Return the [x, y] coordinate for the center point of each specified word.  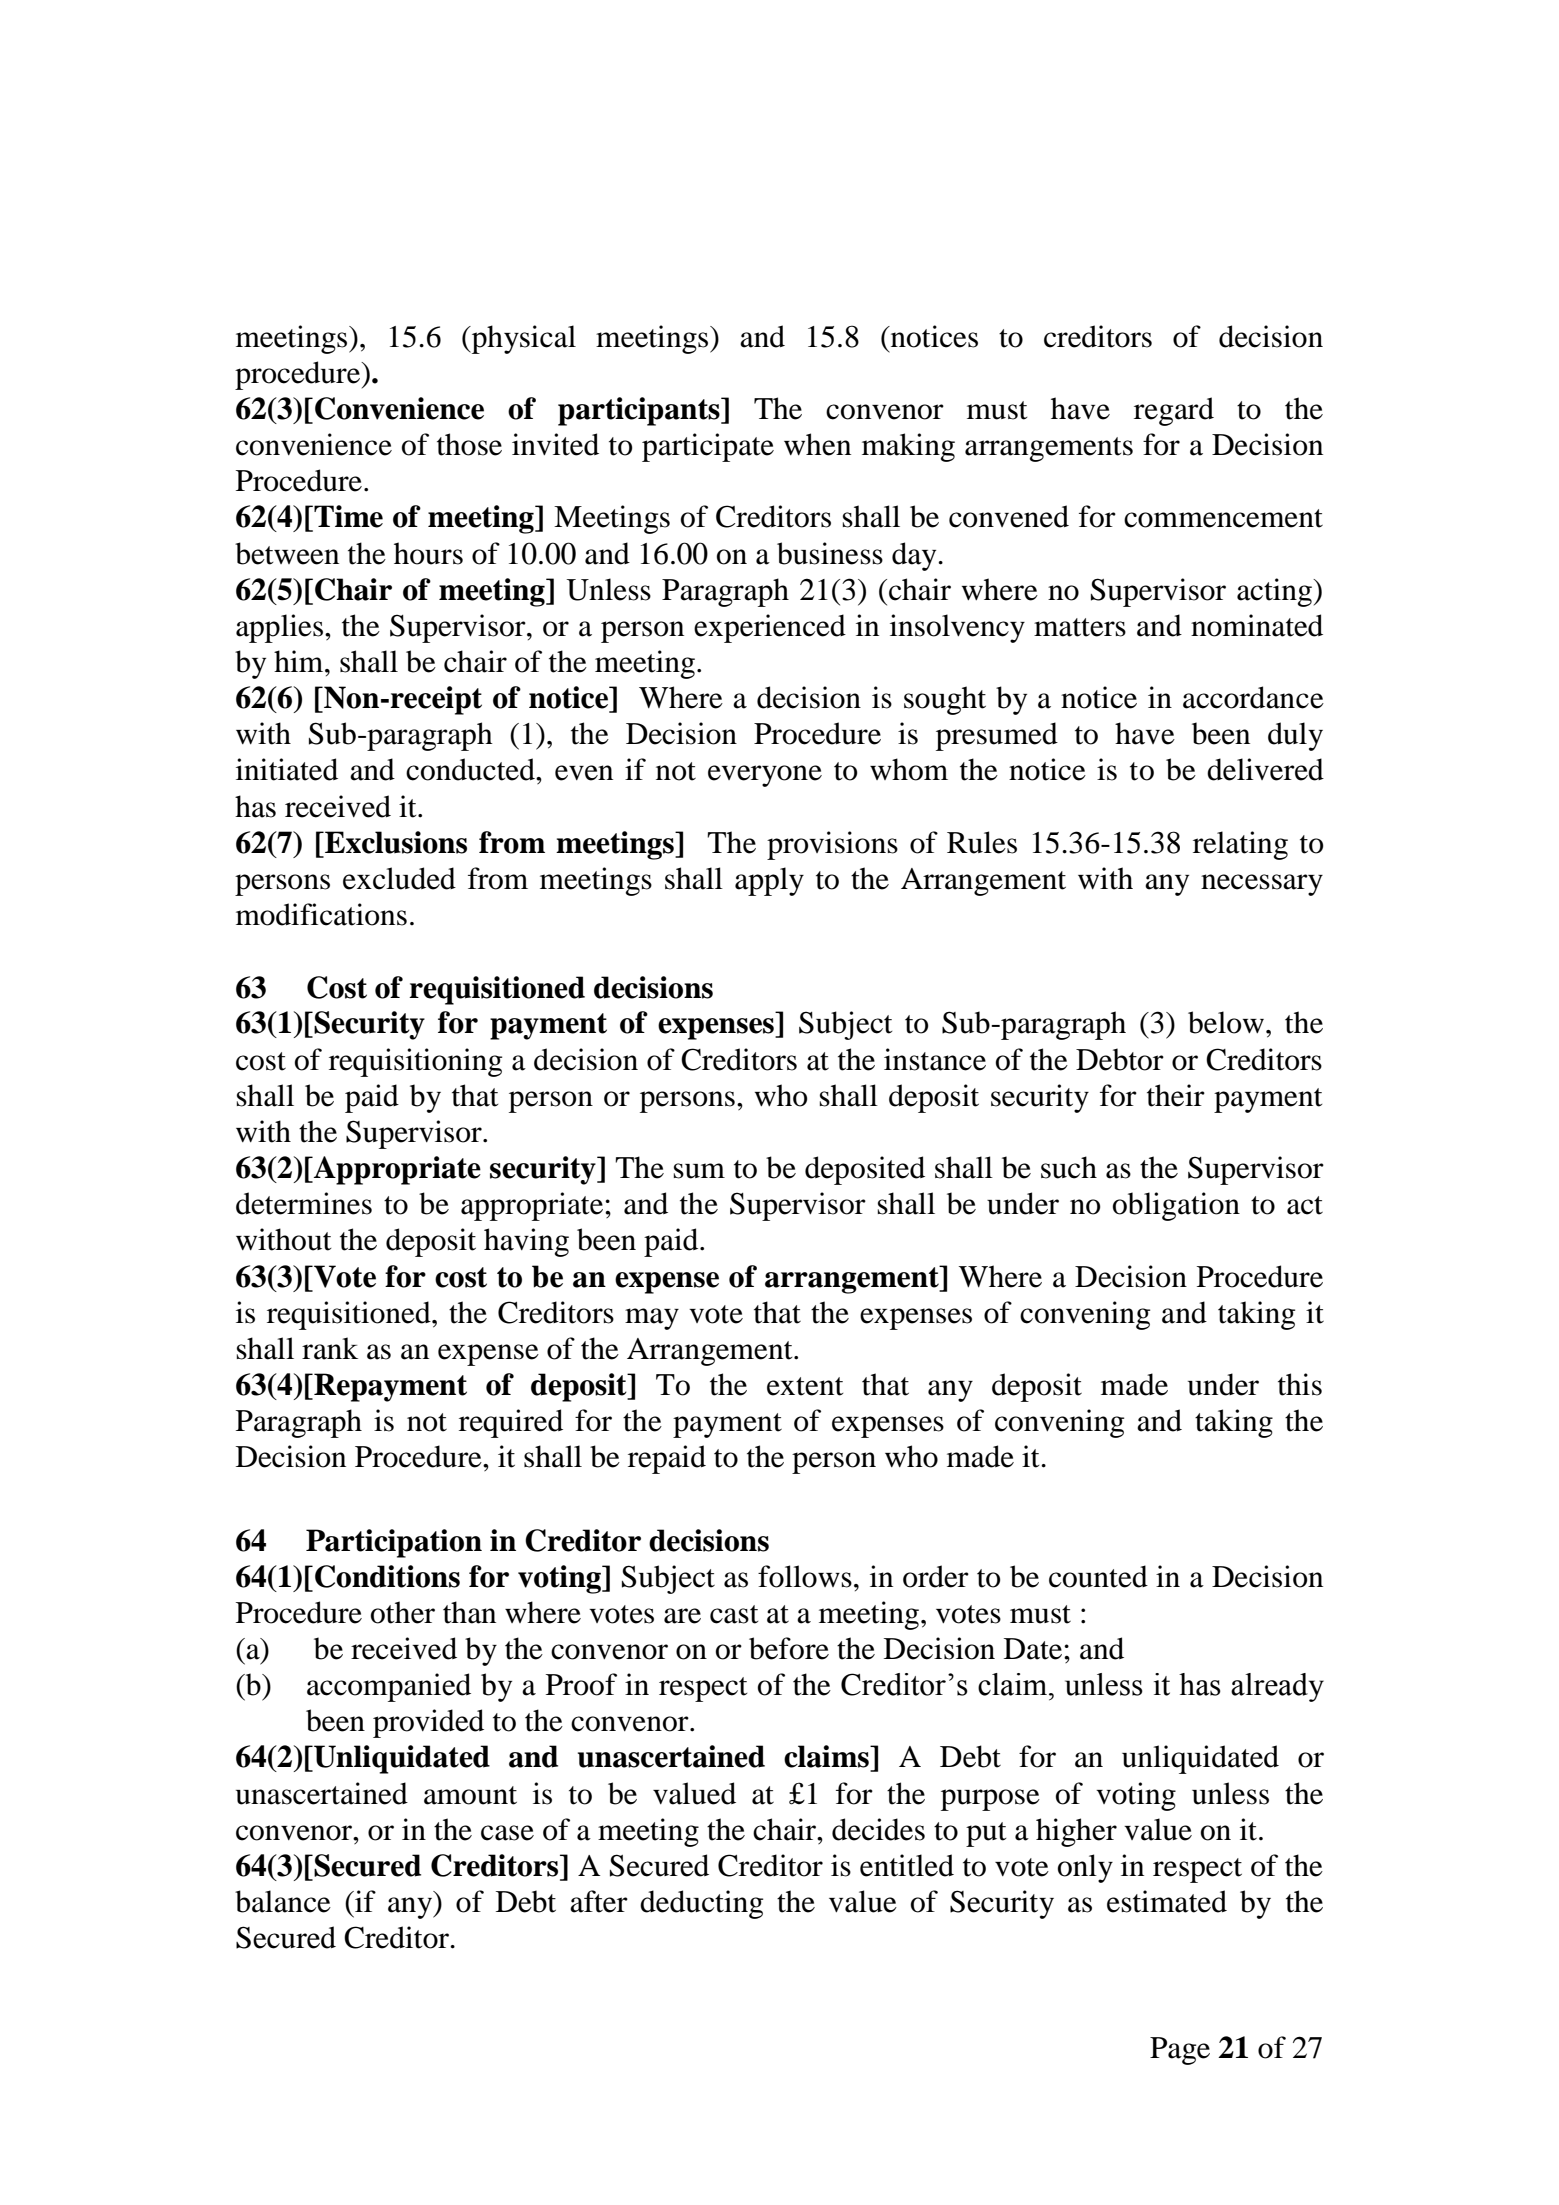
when [817, 444]
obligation [1176, 1206]
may [652, 1319]
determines [304, 1203]
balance [283, 1901]
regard [1174, 411]
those [469, 444]
